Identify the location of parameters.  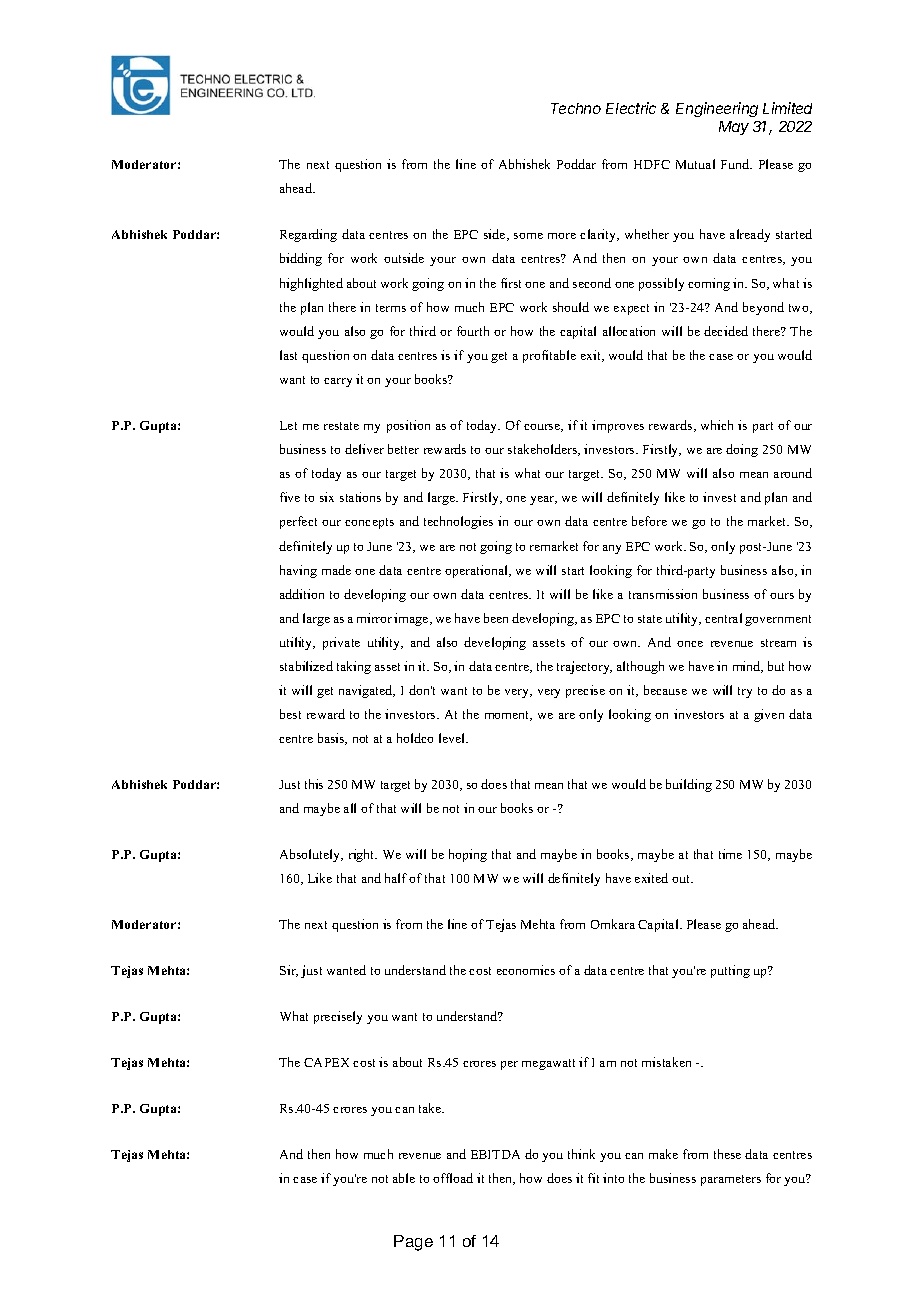
(731, 1180).
